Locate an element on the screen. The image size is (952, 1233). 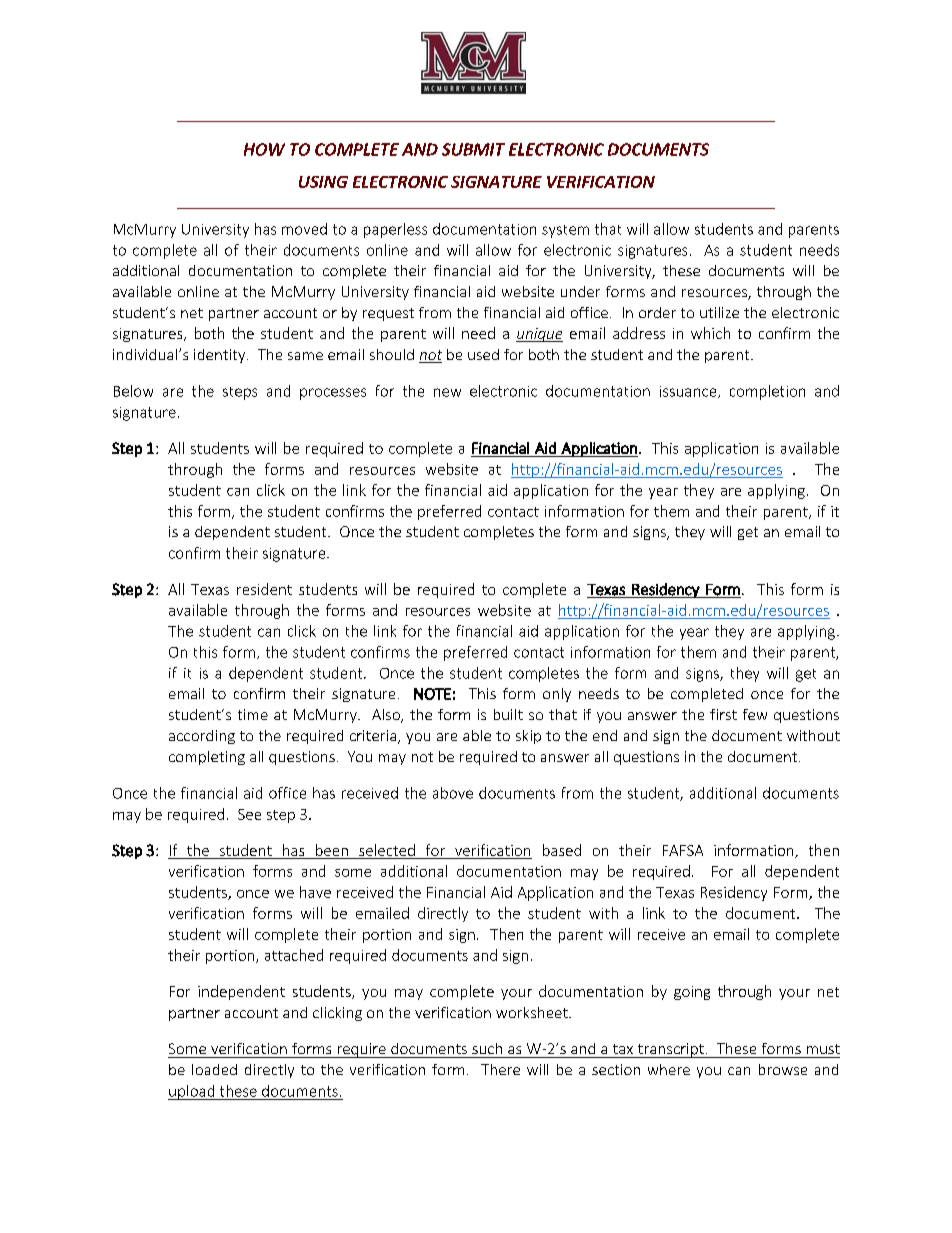
completing is located at coordinates (207, 758).
